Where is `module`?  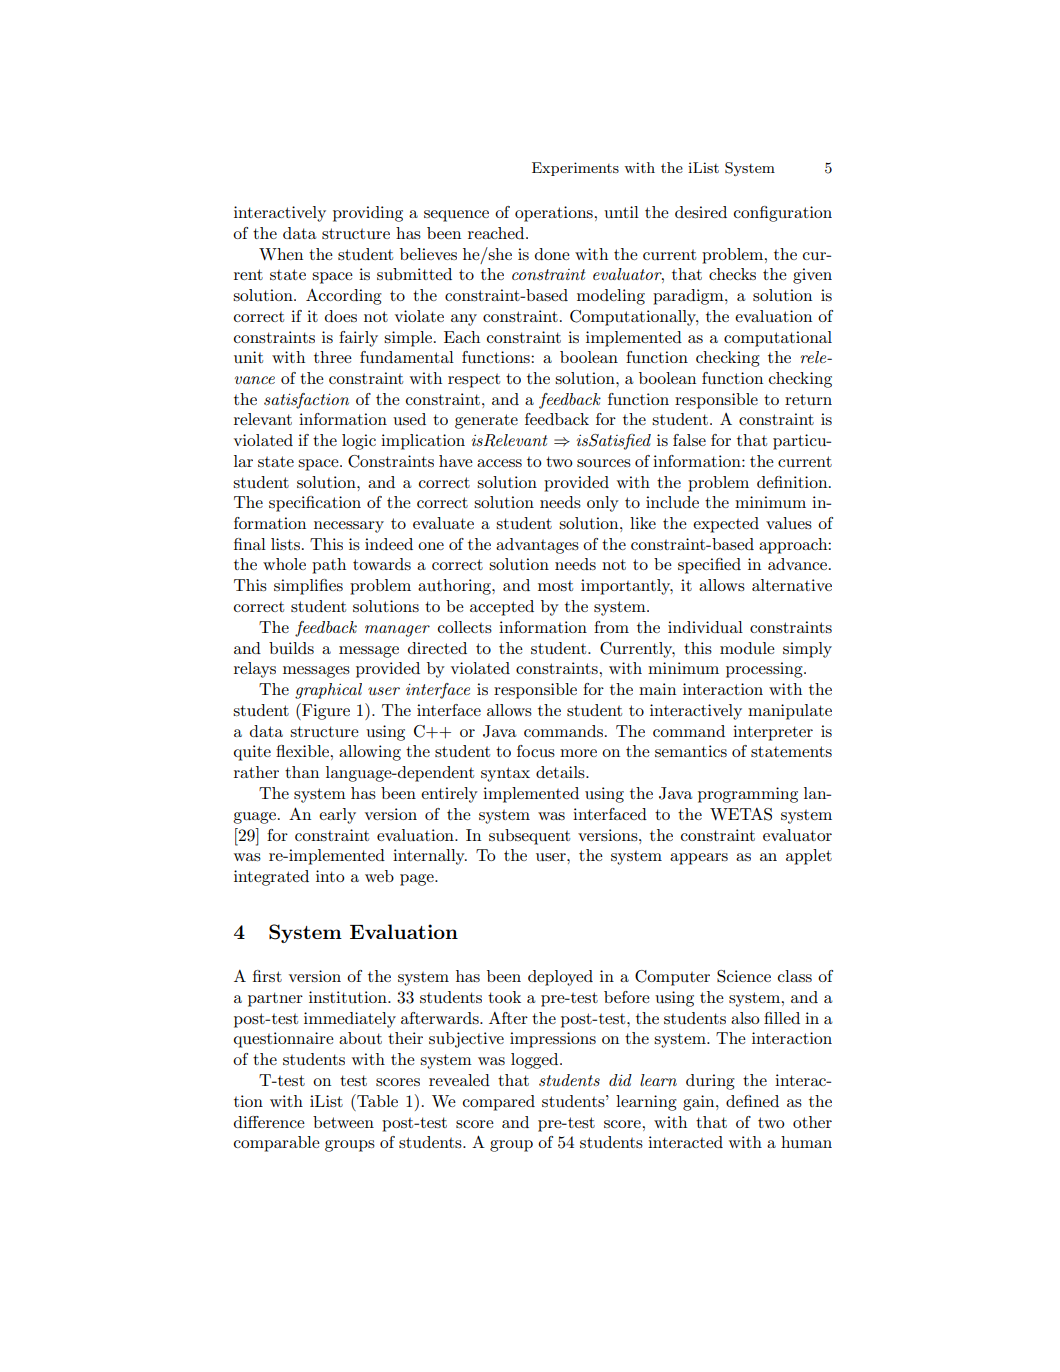 module is located at coordinates (747, 648).
